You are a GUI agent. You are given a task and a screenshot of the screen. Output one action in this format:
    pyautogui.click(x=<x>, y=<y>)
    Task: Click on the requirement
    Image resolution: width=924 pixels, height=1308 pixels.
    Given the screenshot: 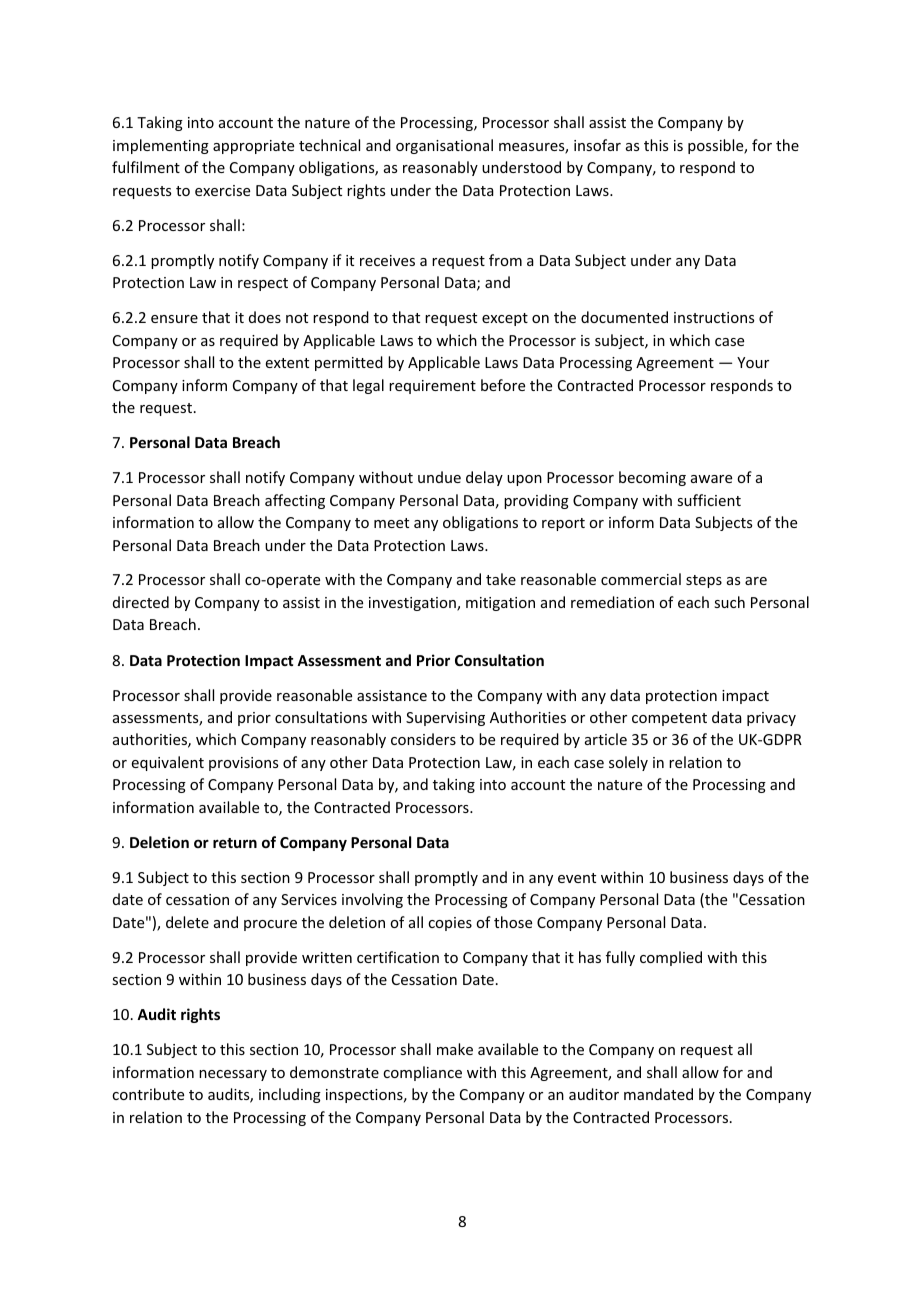 What is the action you would take?
    pyautogui.click(x=432, y=387)
